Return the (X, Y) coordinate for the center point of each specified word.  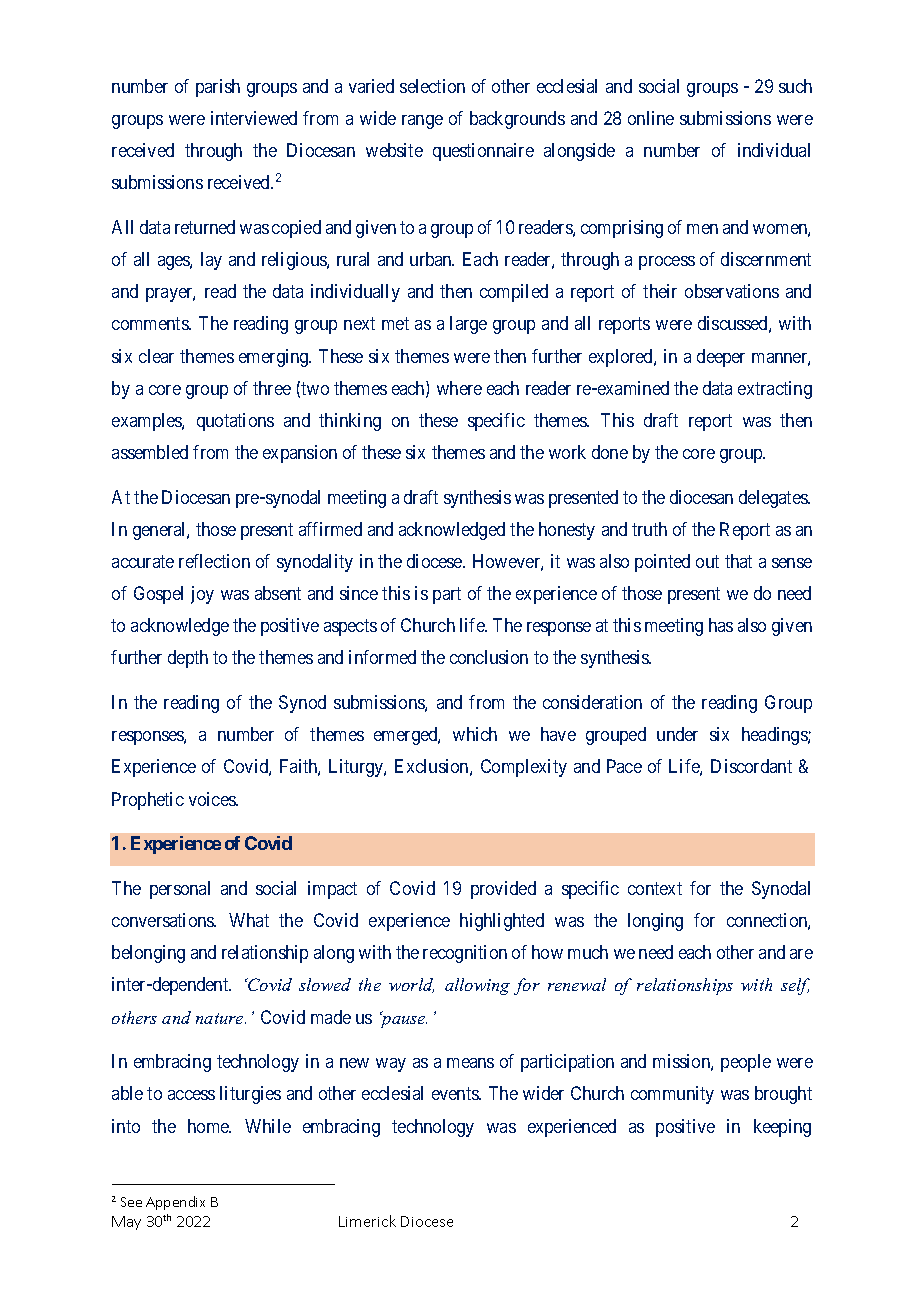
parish (218, 88)
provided (503, 890)
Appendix (175, 1203)
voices (213, 799)
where (459, 388)
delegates (774, 499)
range (422, 122)
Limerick (367, 1221)
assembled (150, 452)
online (651, 118)
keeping (782, 1128)
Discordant (751, 766)
